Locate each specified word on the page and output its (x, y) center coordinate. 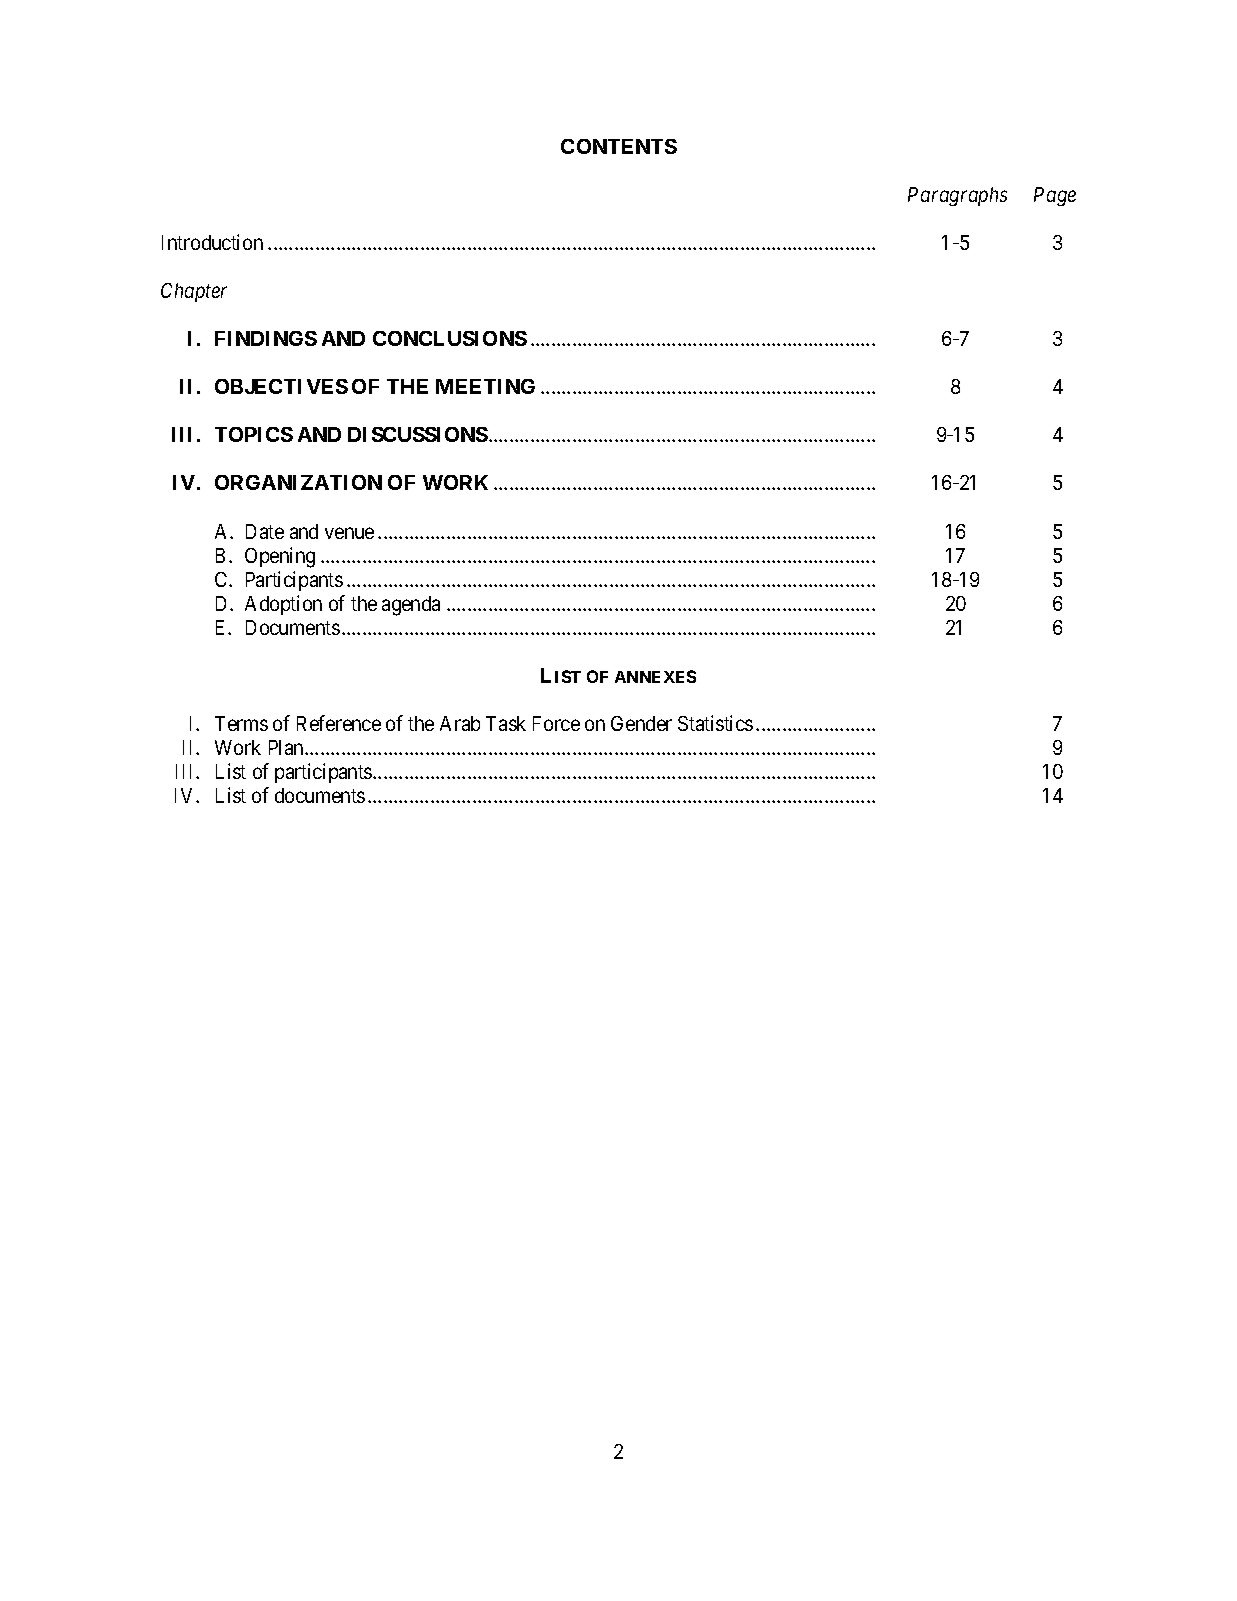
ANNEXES (655, 676)
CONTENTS (619, 146)
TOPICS (254, 434)
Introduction (212, 242)
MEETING (485, 386)
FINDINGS (266, 338)
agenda (411, 606)
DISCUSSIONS (418, 434)
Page (1055, 196)
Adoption (283, 605)
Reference (339, 723)
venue (349, 533)
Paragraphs (957, 196)
